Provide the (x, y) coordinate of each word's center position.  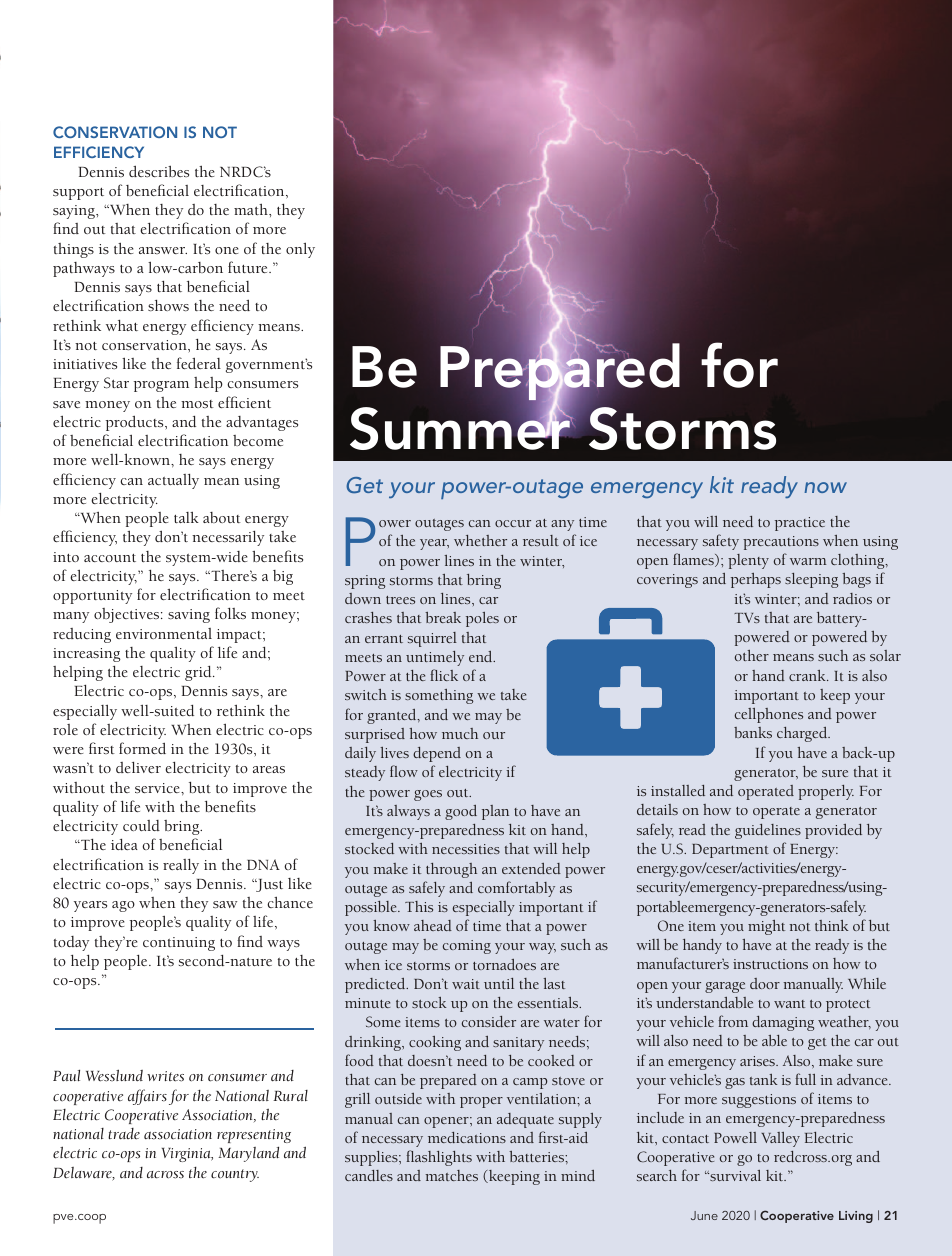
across (165, 1175)
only (300, 250)
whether (480, 540)
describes (159, 171)
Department (730, 851)
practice (800, 524)
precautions (781, 543)
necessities (466, 849)
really (181, 866)
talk (186, 517)
